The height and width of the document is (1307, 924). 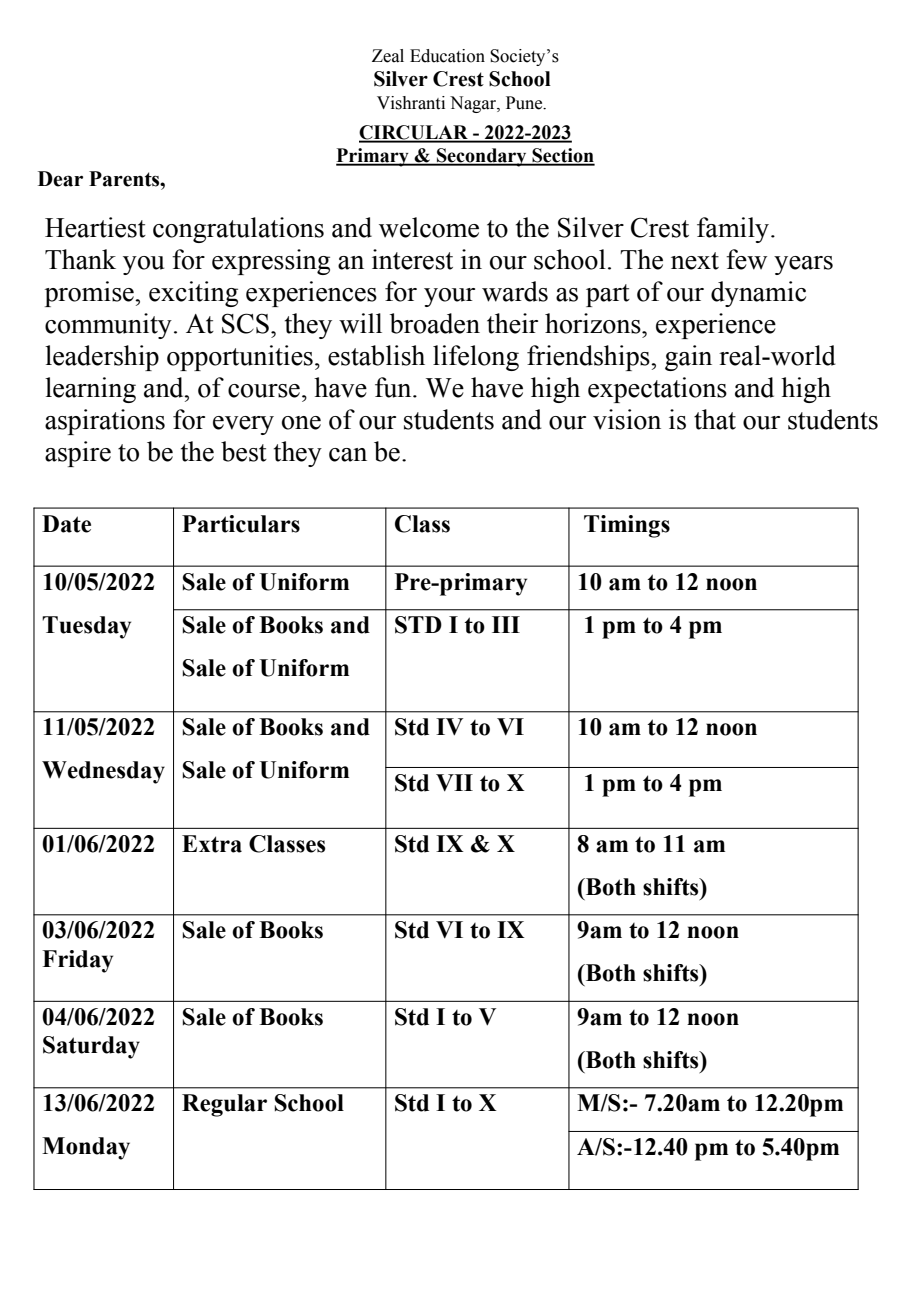 What do you see at coordinates (447, 56) in the document?
I see `Education` at bounding box center [447, 56].
